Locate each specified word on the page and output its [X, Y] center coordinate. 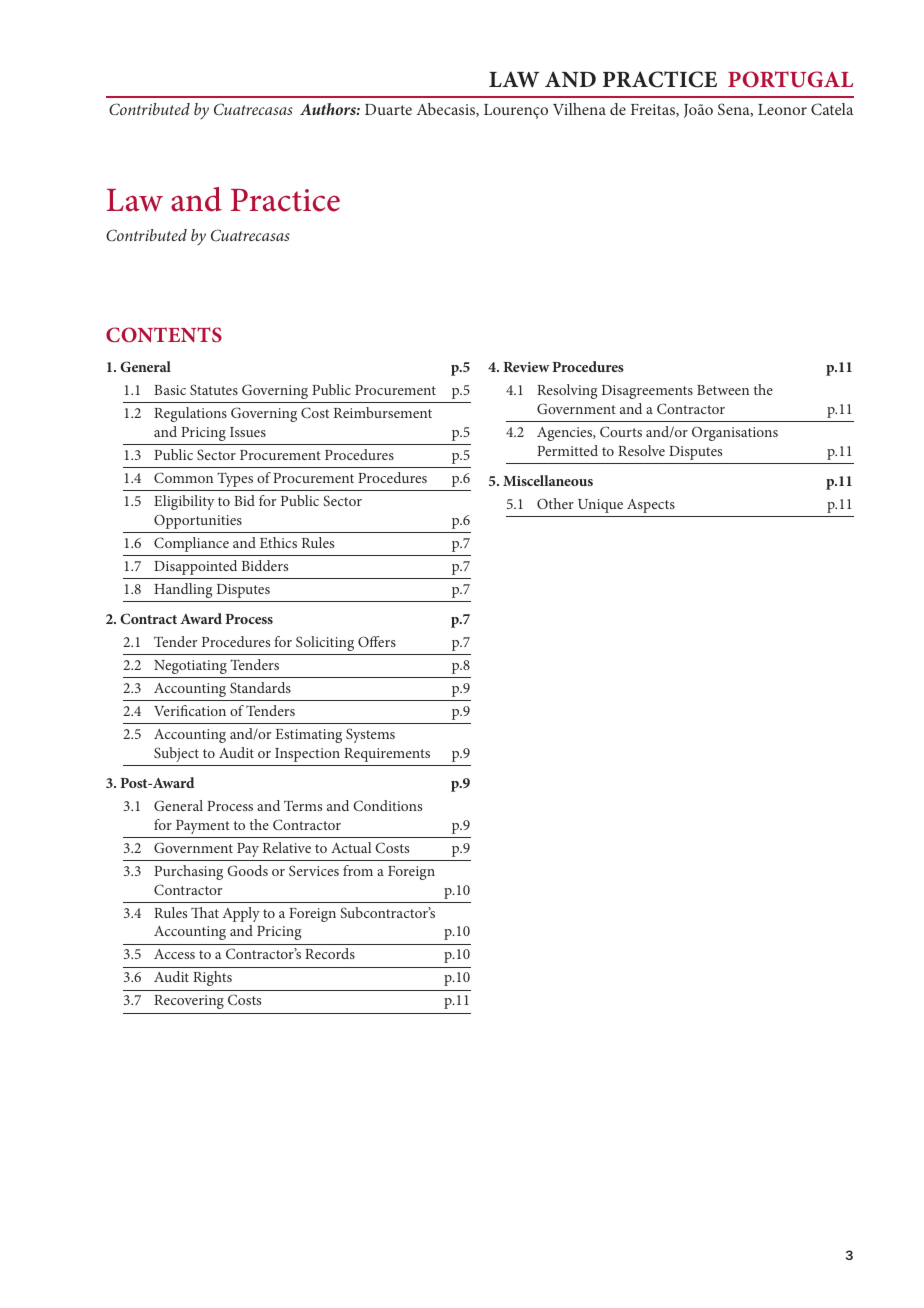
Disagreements [647, 392]
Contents [164, 335]
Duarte [388, 109]
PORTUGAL [790, 79]
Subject [176, 754]
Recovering [189, 1002]
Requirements [387, 755]
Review [526, 367]
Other [555, 503]
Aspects [651, 506]
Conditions [387, 805]
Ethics [278, 542]
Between [723, 390]
